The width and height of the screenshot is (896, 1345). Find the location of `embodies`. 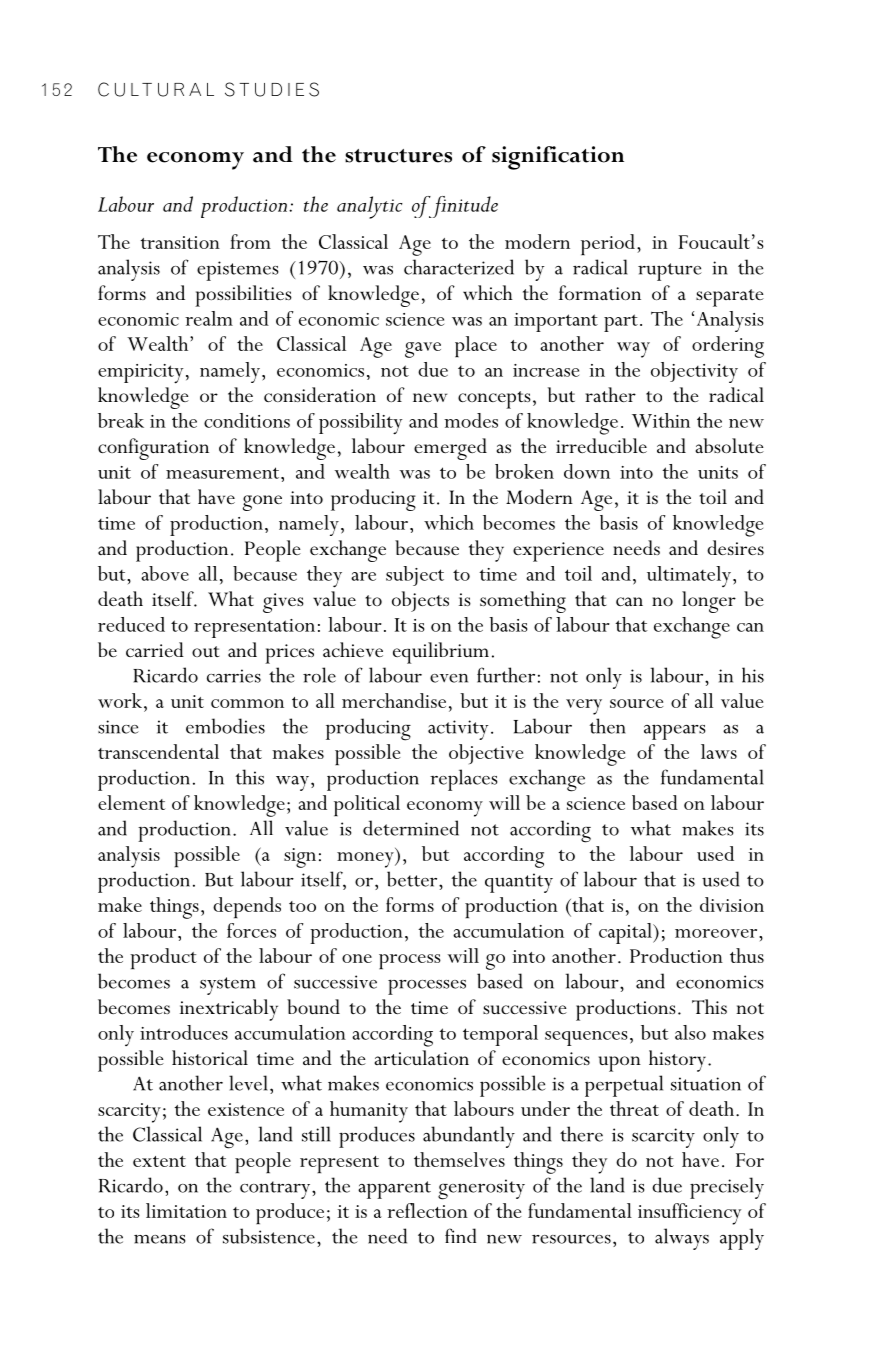

embodies is located at coordinates (225, 726).
